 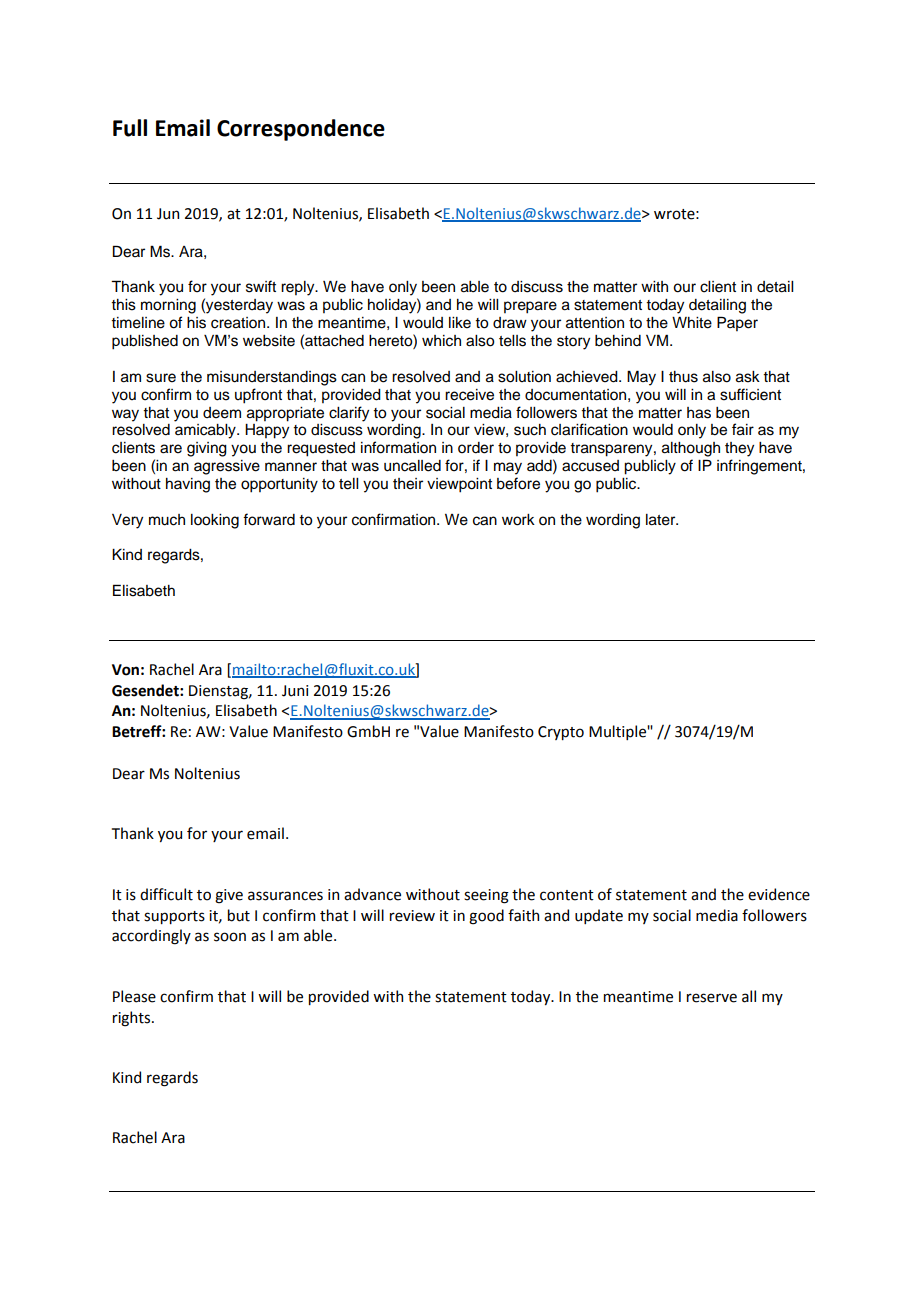 What do you see at coordinates (691, 449) in the page?
I see `although` at bounding box center [691, 449].
